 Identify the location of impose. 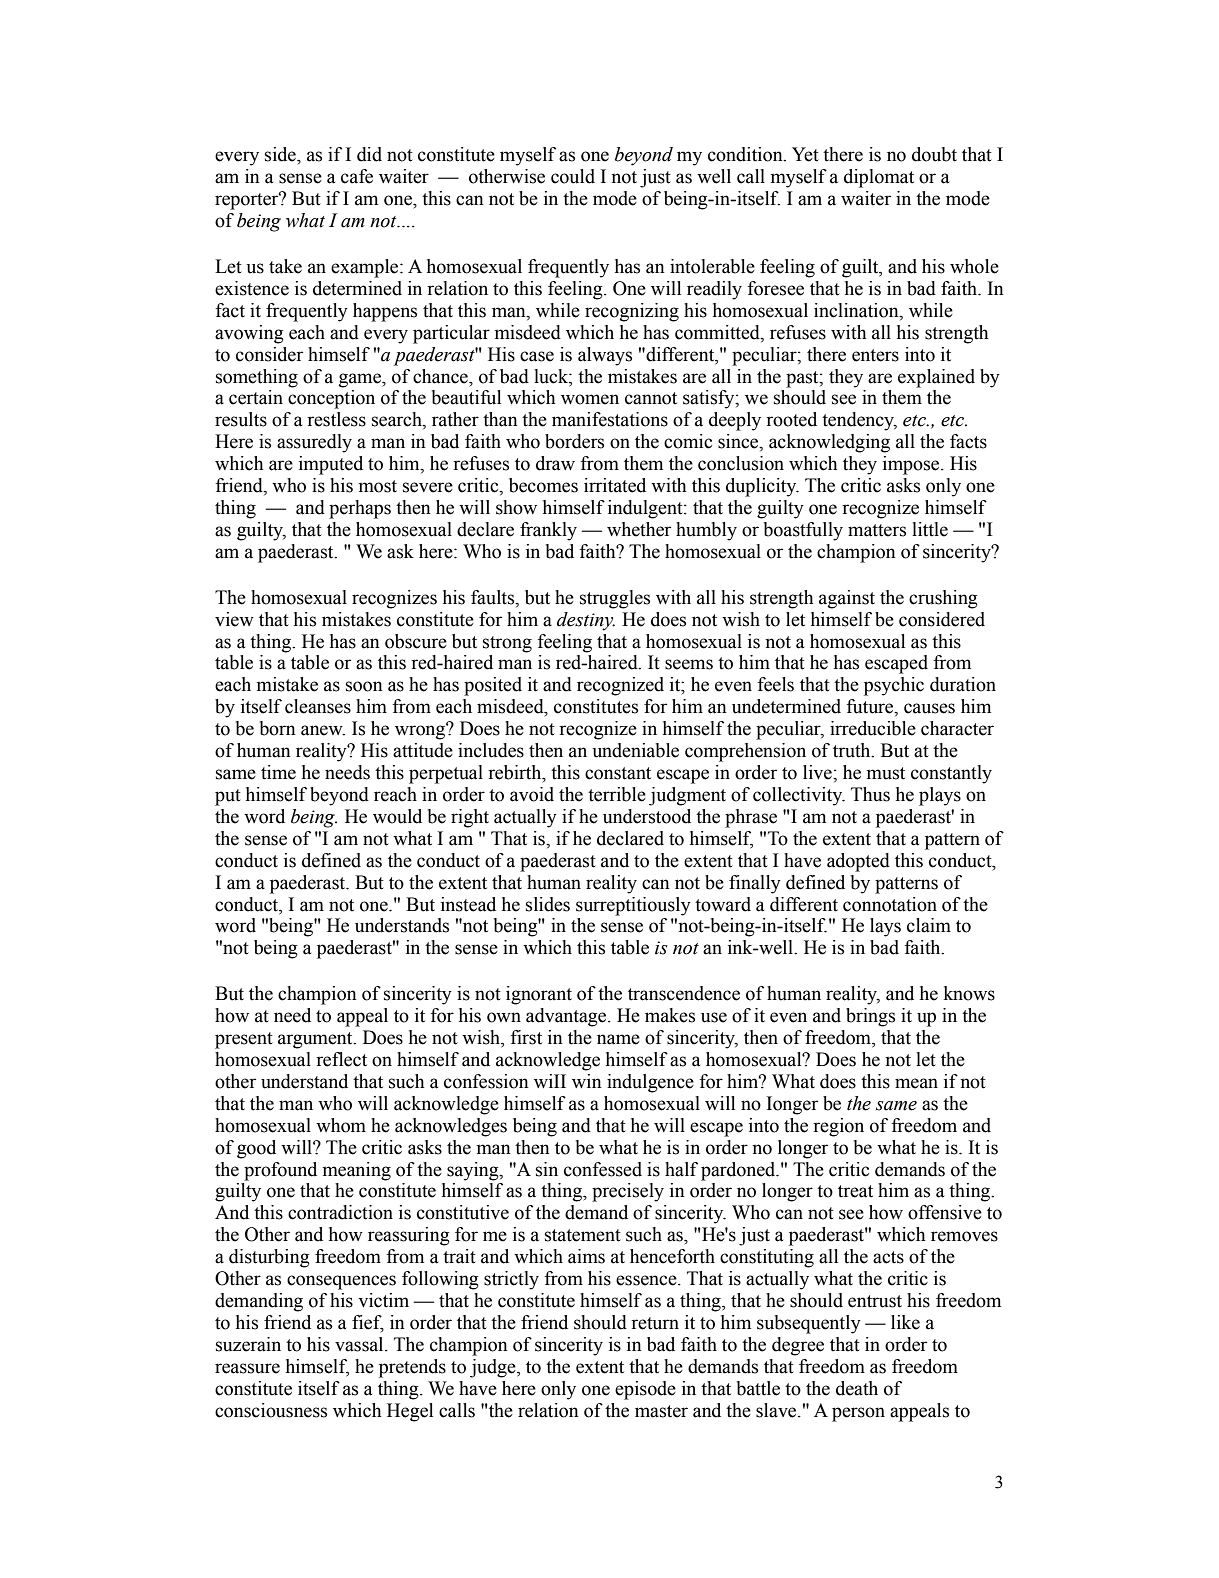
(912, 465).
